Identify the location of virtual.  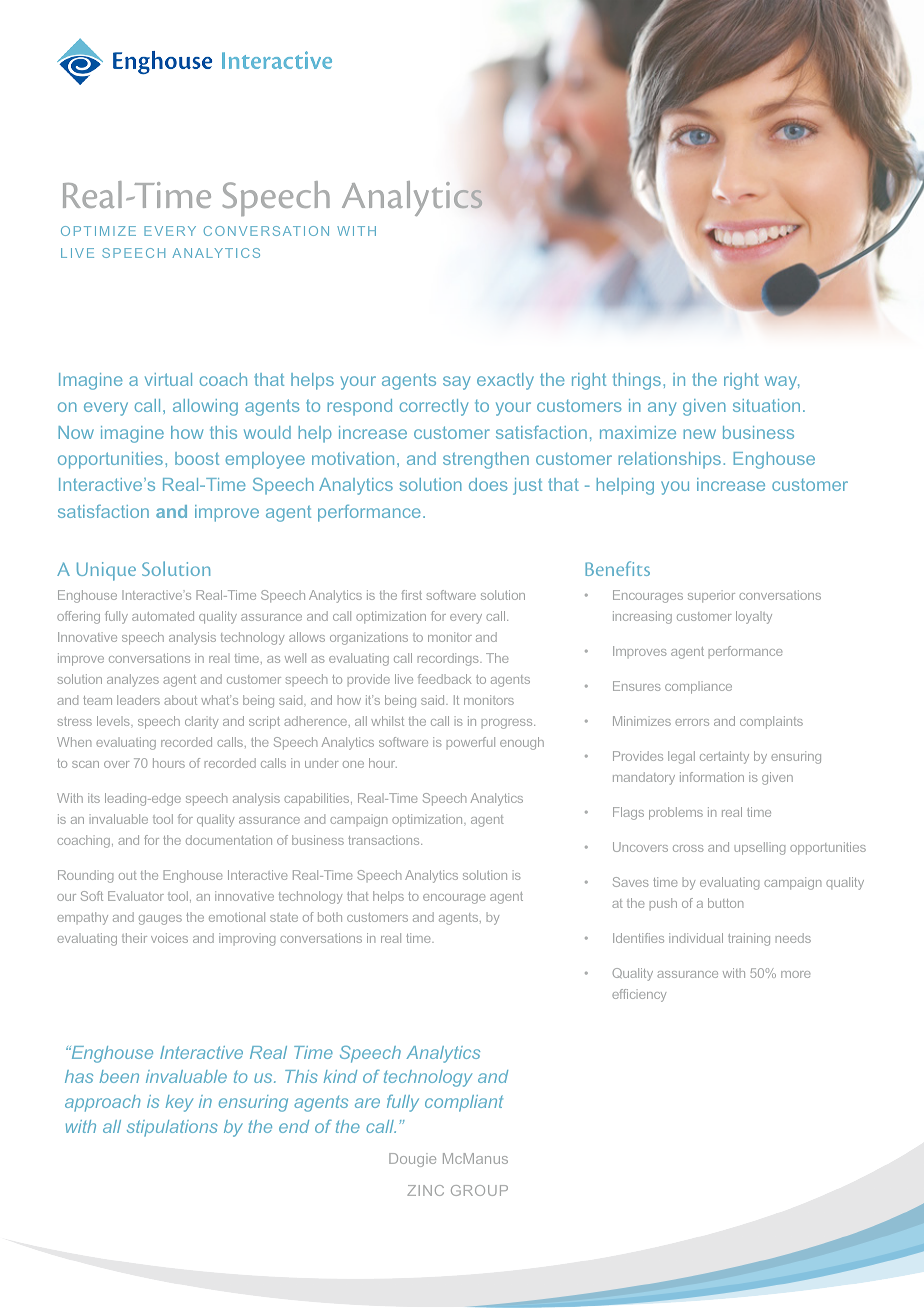
(168, 379).
